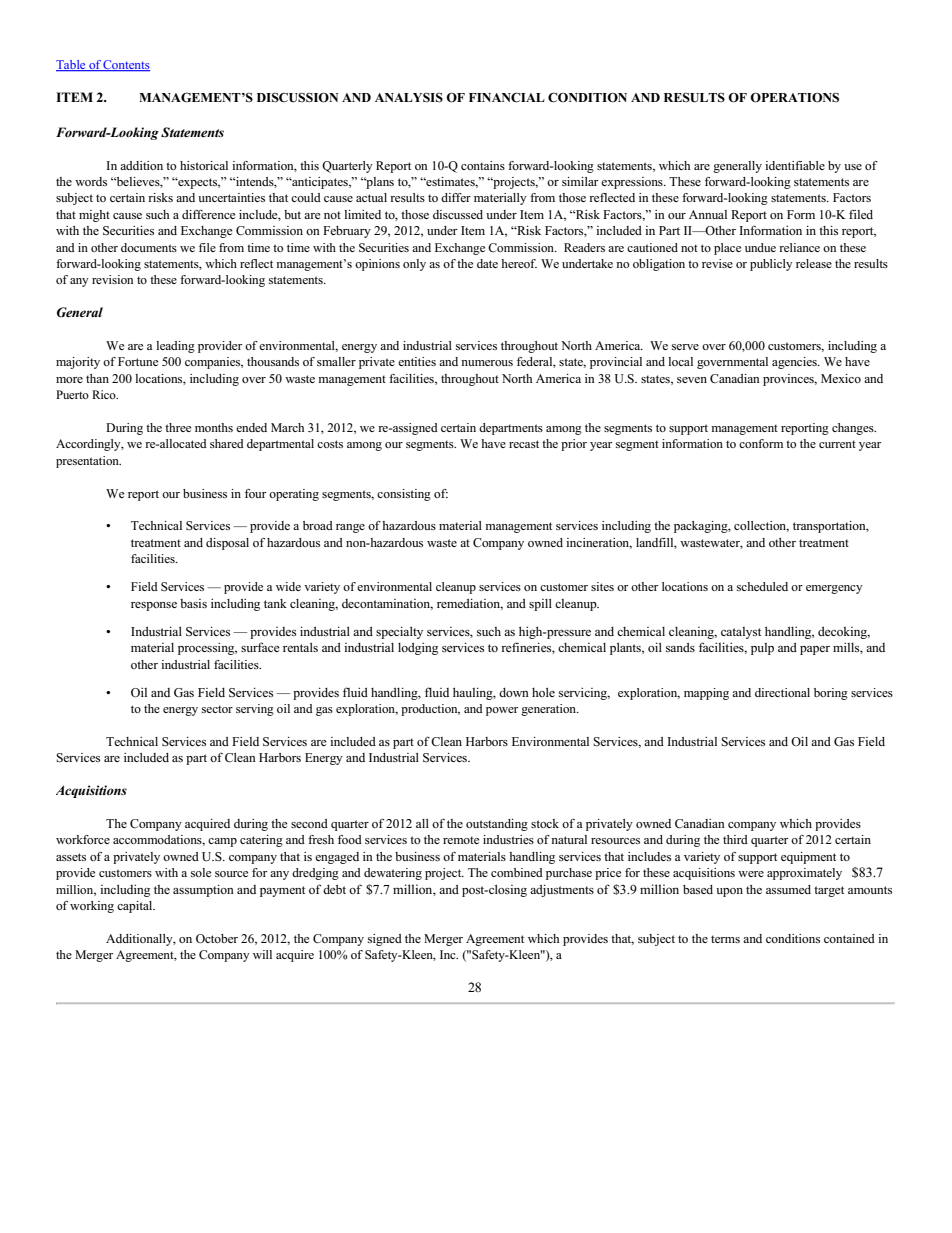  I want to click on consisting, so click(404, 495).
